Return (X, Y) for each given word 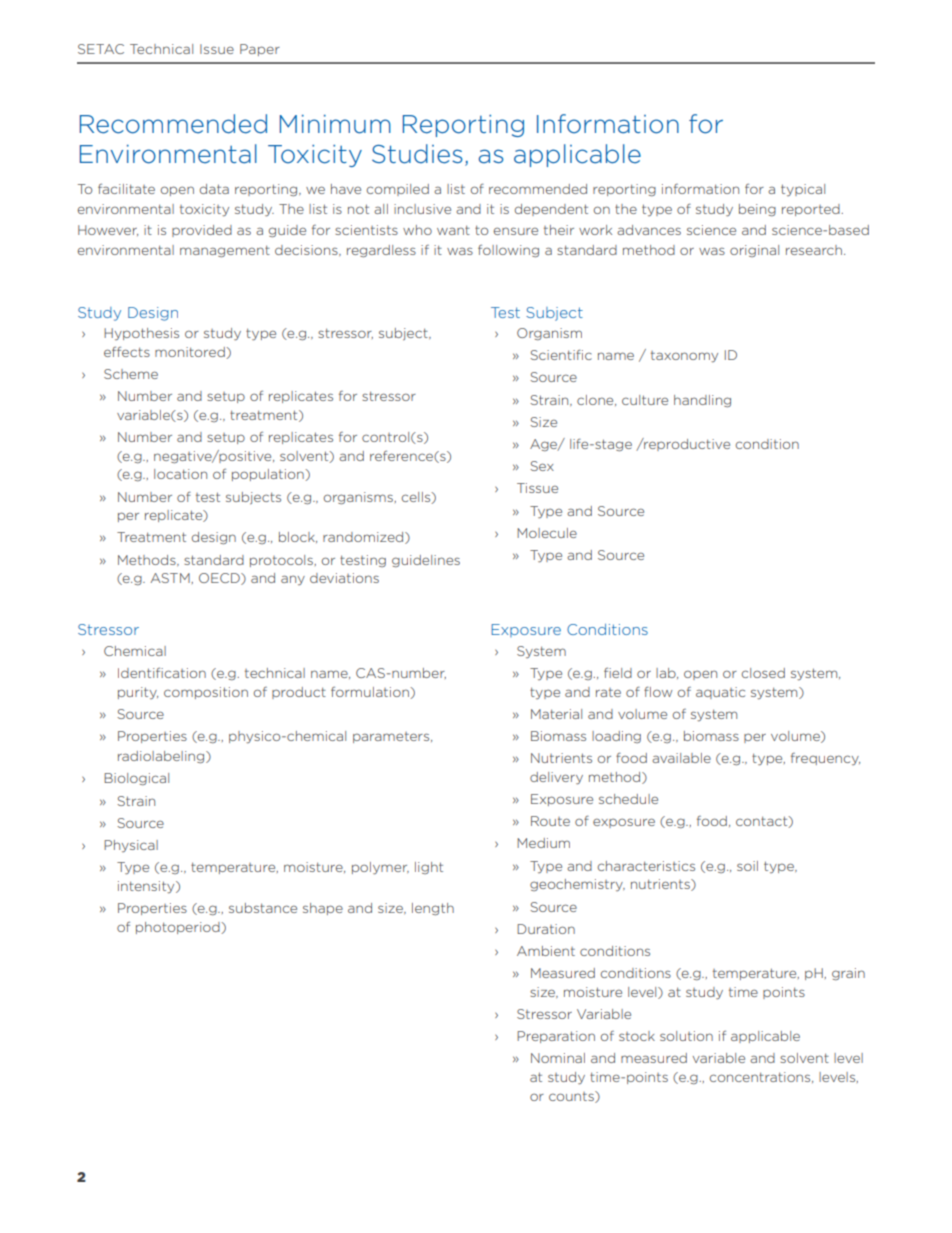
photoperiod (179, 928)
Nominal (558, 1058)
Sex (542, 466)
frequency (825, 759)
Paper (260, 50)
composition (206, 693)
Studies (417, 154)
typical (803, 190)
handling (702, 401)
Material (556, 714)
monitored (191, 353)
